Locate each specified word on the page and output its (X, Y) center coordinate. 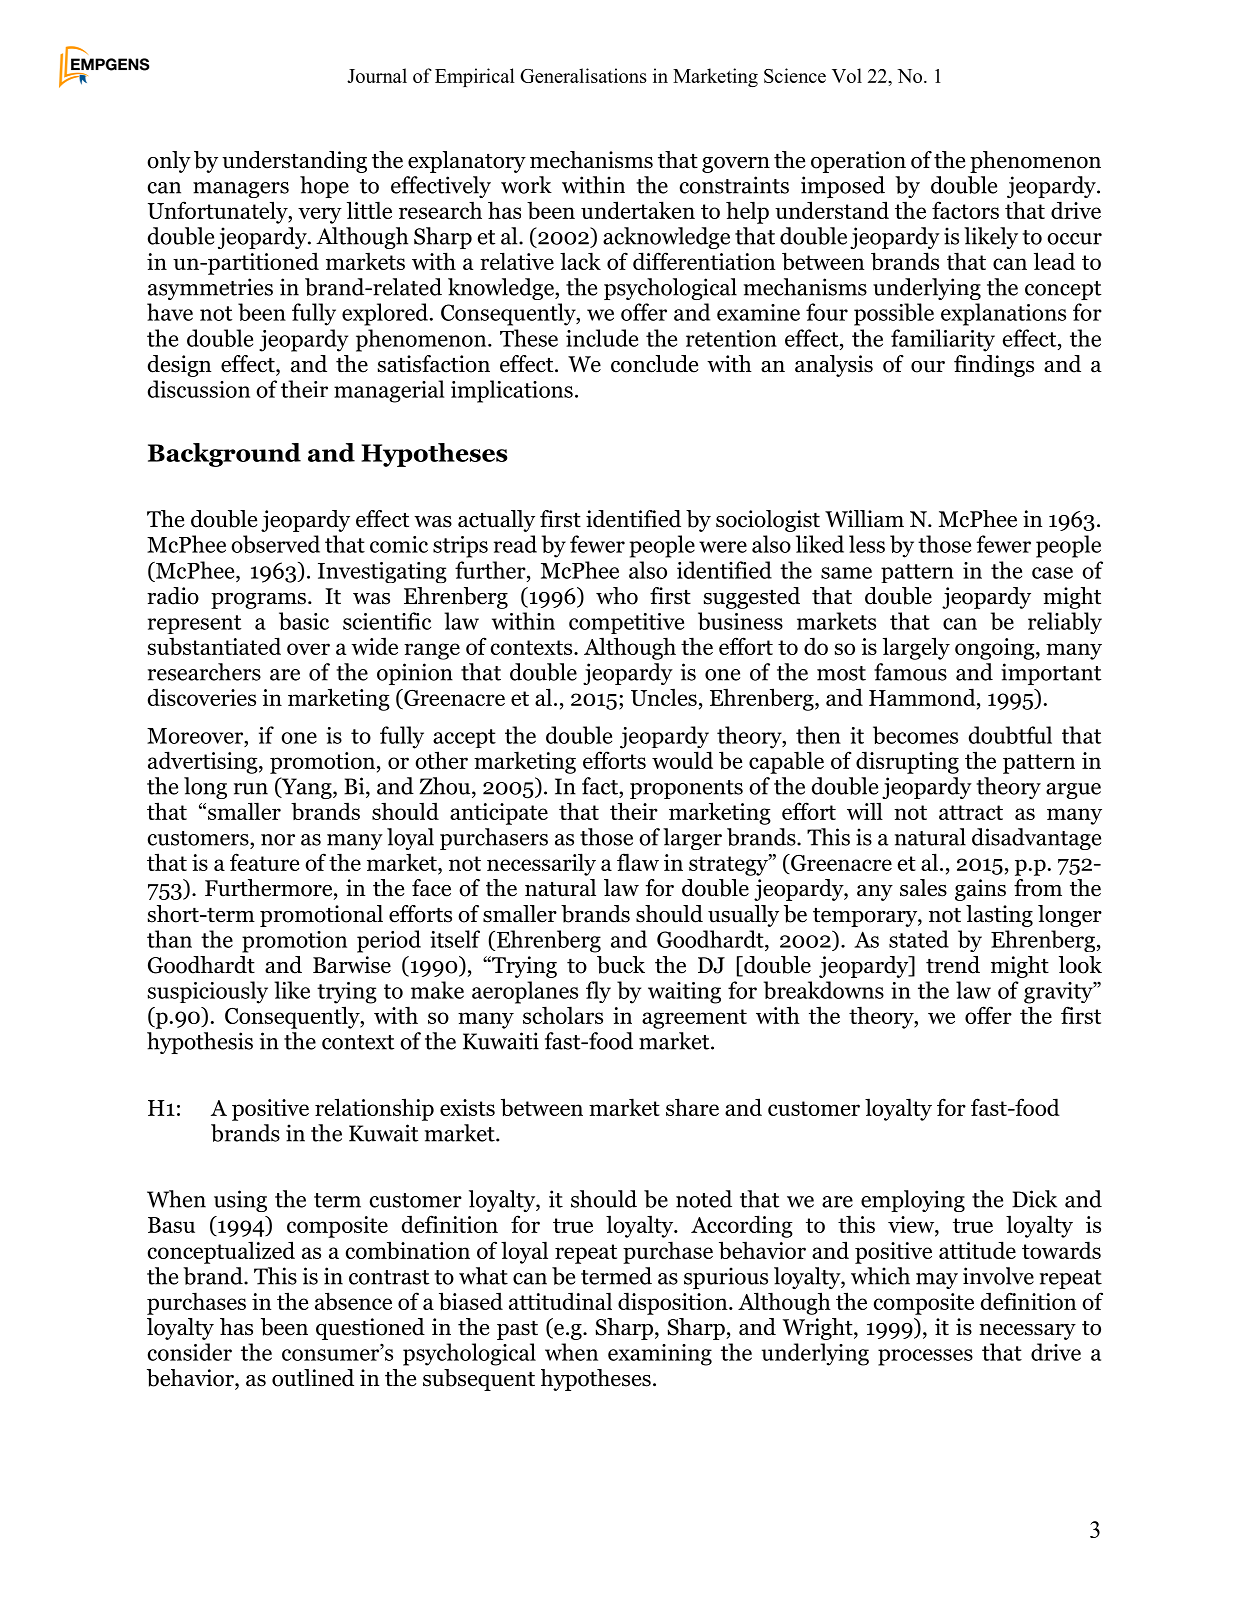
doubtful (1010, 735)
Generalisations (583, 75)
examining (660, 1355)
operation (858, 162)
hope (324, 187)
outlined (313, 1378)
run (251, 789)
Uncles (664, 697)
